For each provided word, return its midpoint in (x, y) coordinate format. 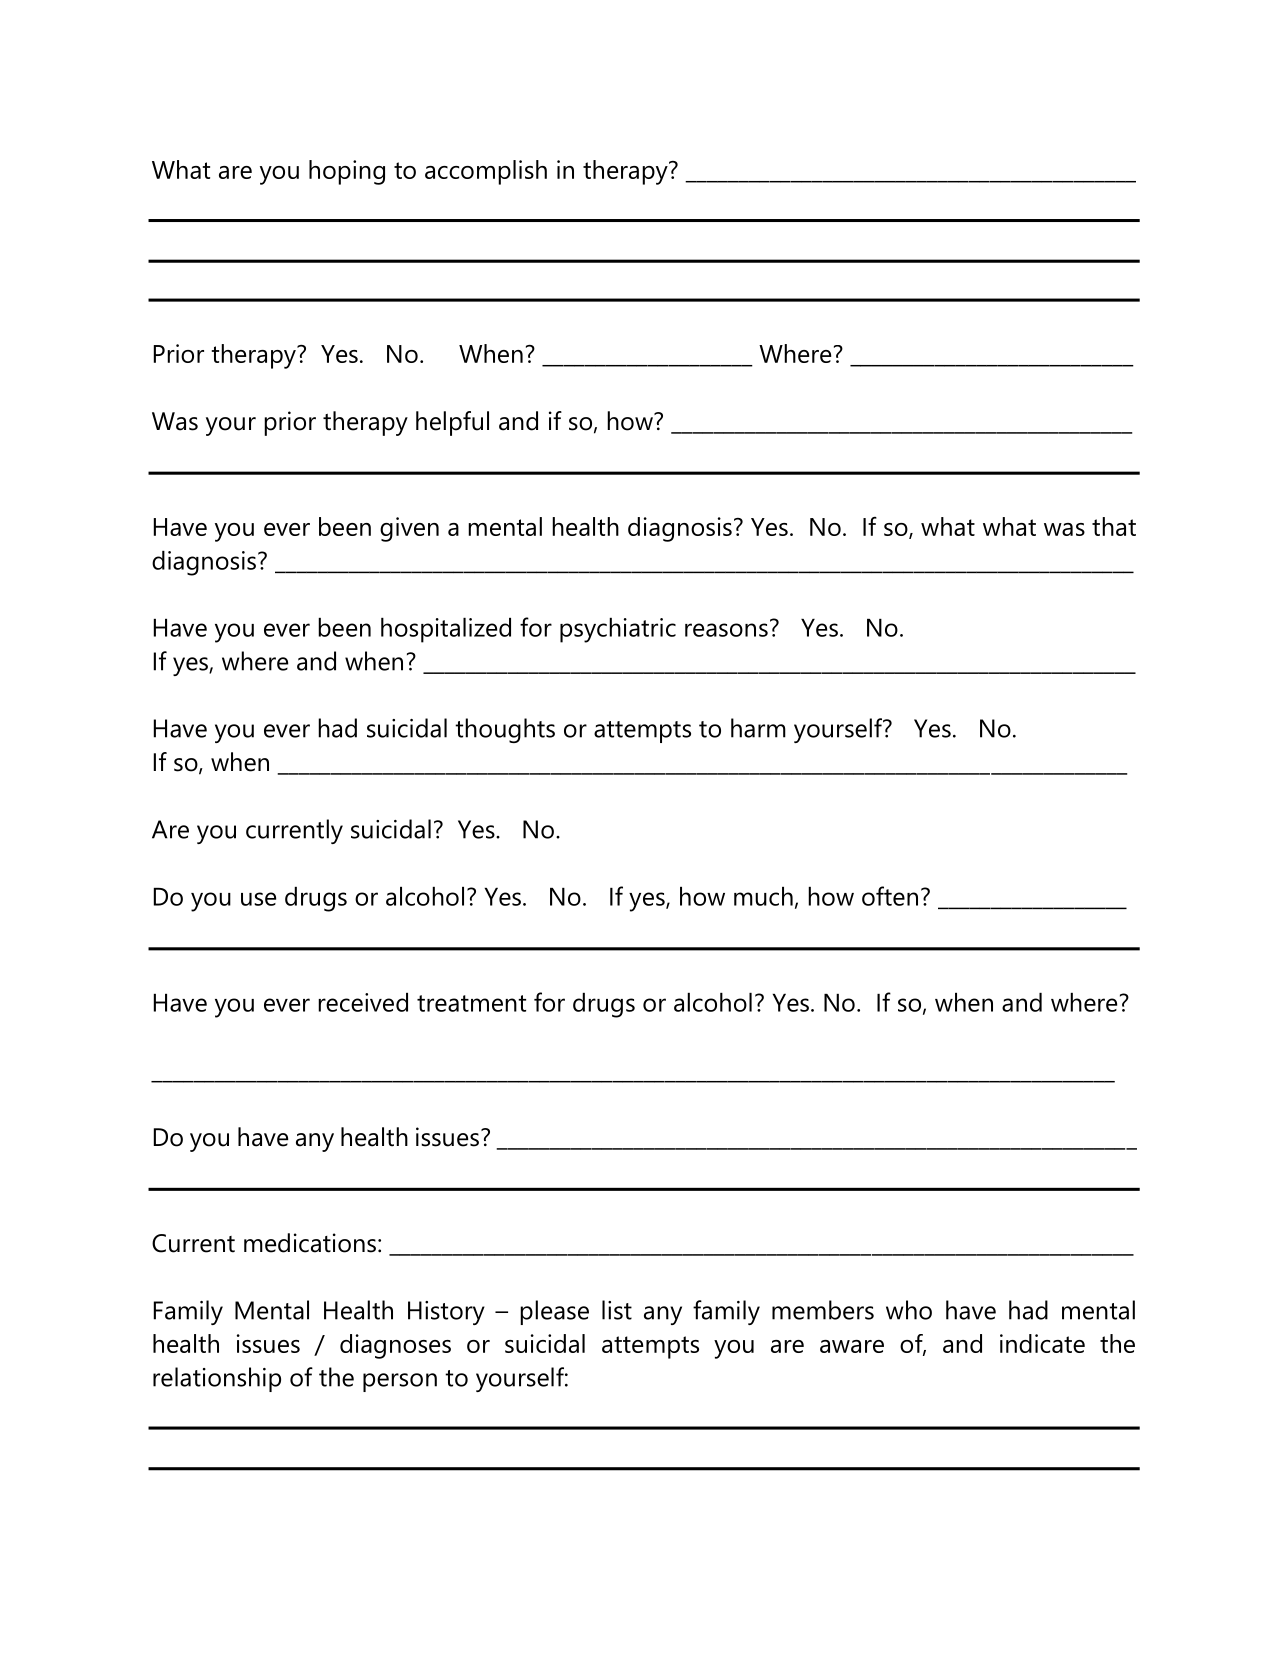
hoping (347, 172)
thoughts (505, 730)
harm (758, 728)
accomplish (486, 172)
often (890, 896)
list (617, 1310)
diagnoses (395, 1346)
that (1114, 526)
